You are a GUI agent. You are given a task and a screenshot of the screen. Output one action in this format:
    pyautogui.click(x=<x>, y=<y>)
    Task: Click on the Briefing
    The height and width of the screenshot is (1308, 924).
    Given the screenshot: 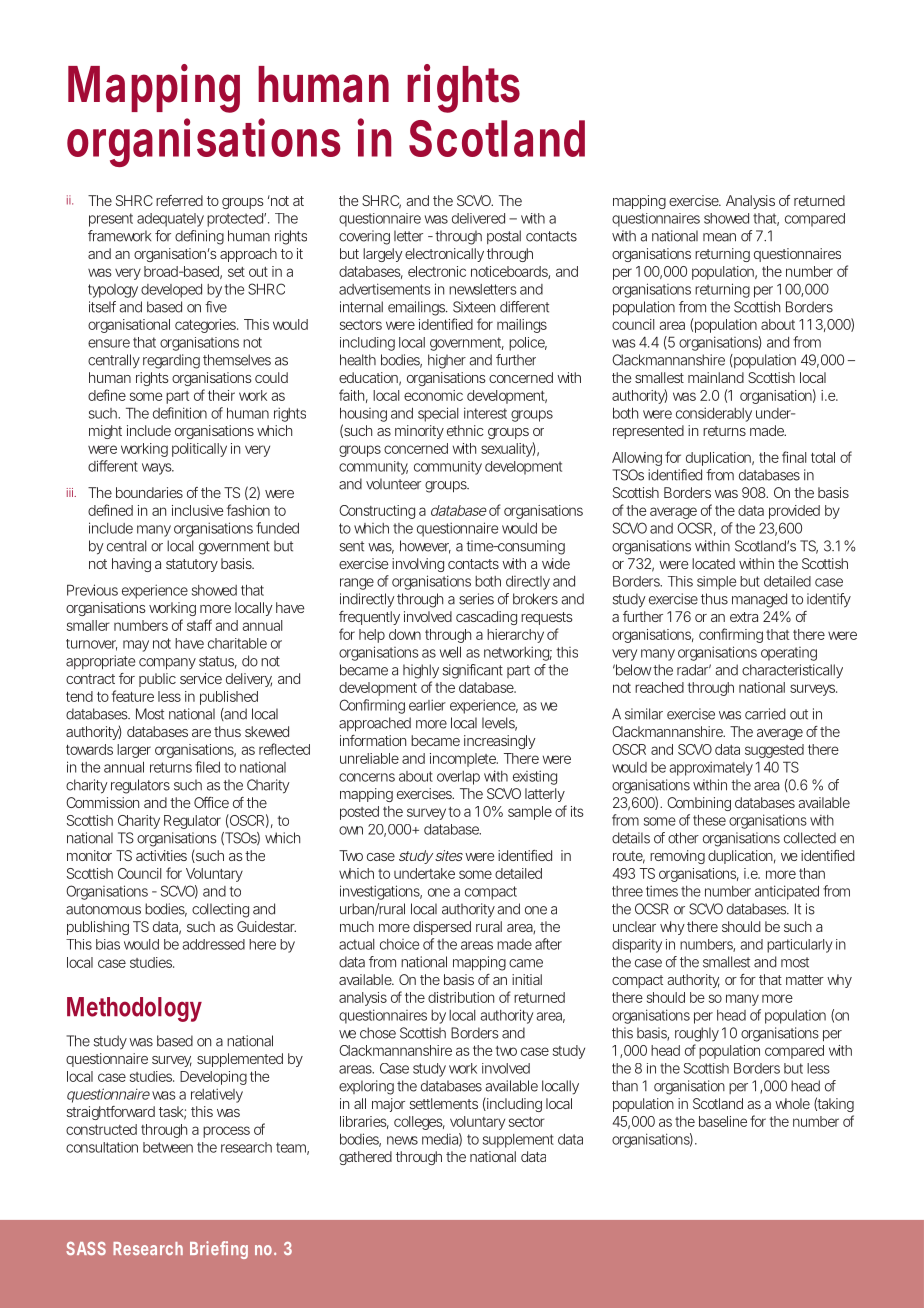 What is the action you would take?
    pyautogui.click(x=219, y=1250)
